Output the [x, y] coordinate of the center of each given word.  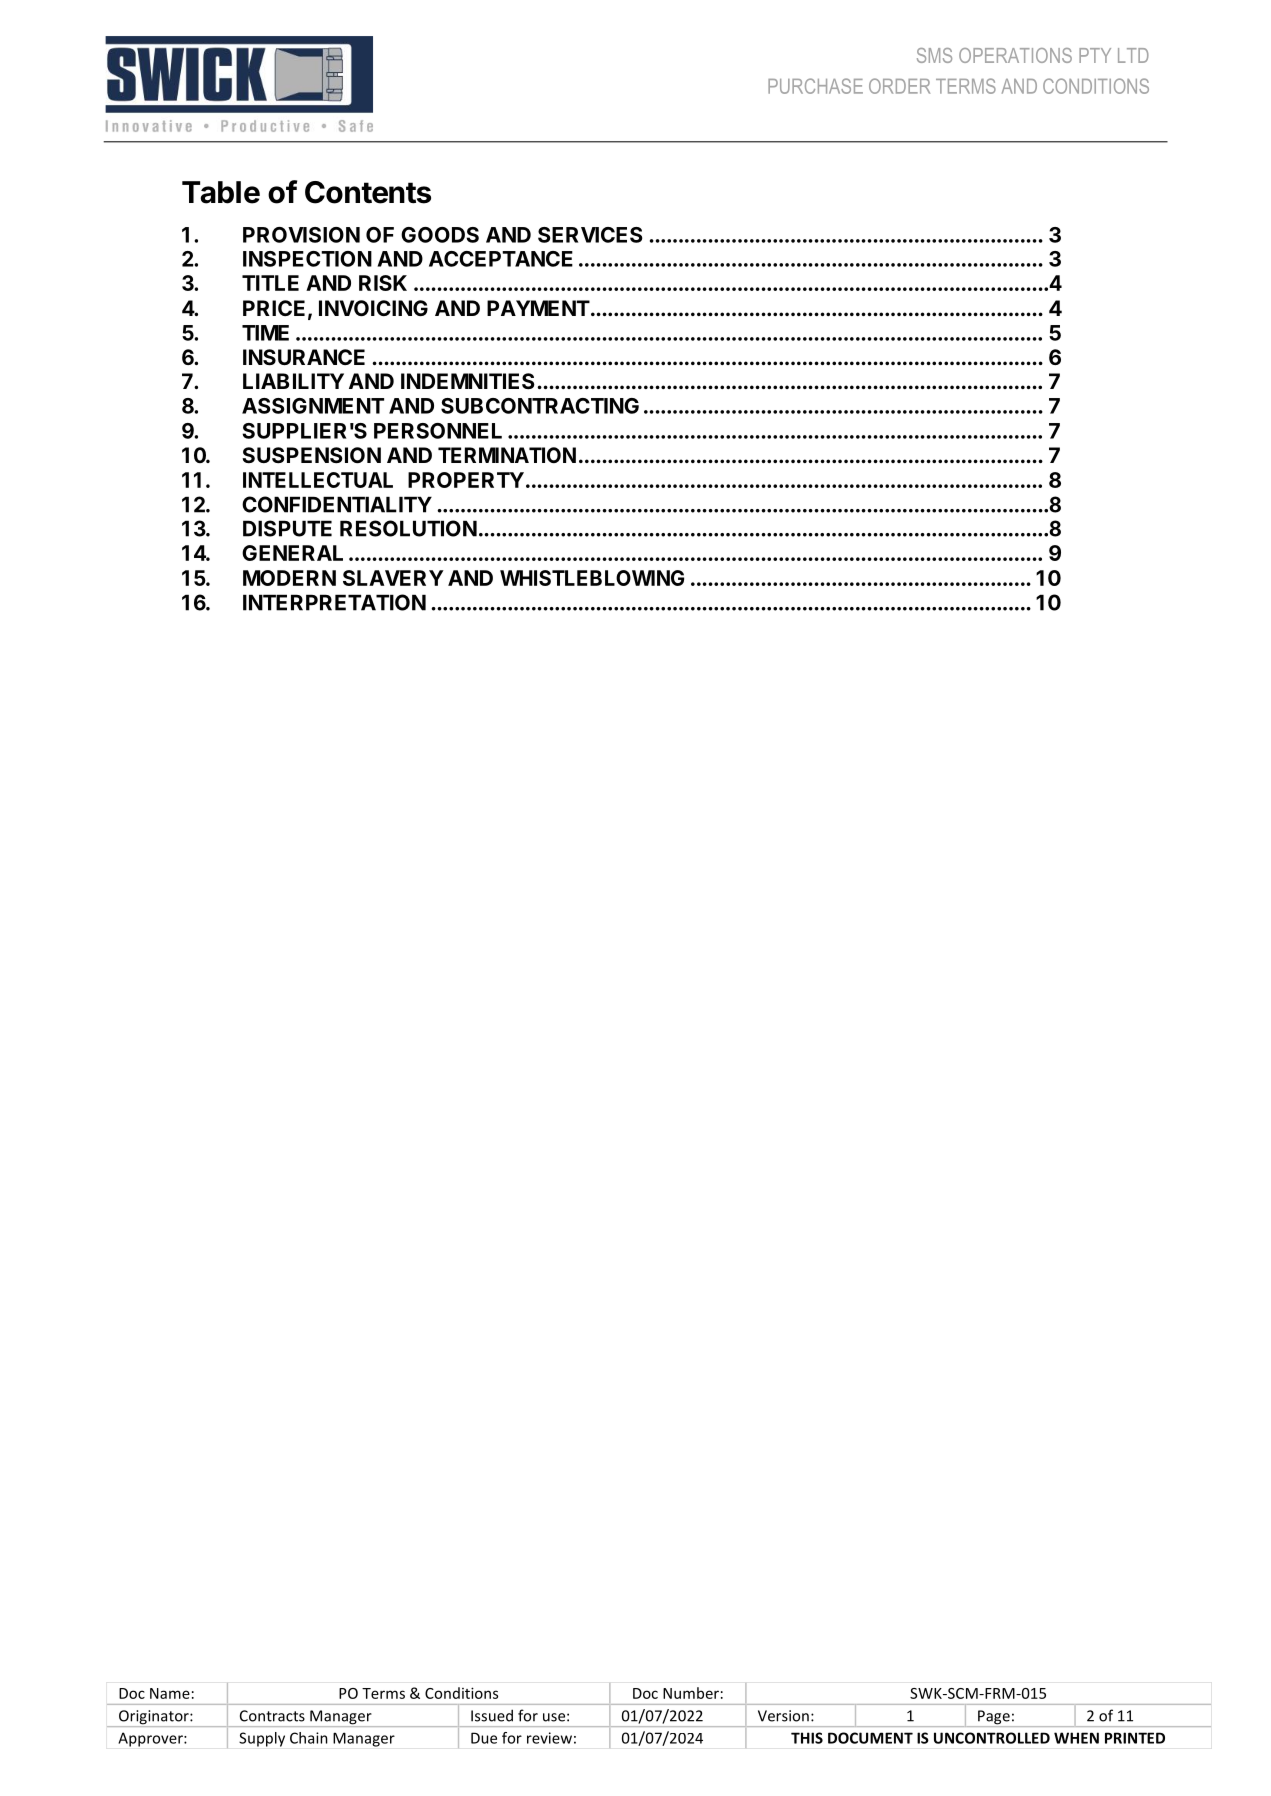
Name [170, 1693]
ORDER [899, 86]
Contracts [272, 1716]
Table [221, 192]
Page [994, 1718]
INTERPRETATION [334, 602]
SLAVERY [393, 578]
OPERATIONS [1015, 55]
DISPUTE [287, 528]
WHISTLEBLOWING [592, 578]
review [549, 1738]
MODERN [289, 578]
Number [691, 1693]
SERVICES [590, 235]
